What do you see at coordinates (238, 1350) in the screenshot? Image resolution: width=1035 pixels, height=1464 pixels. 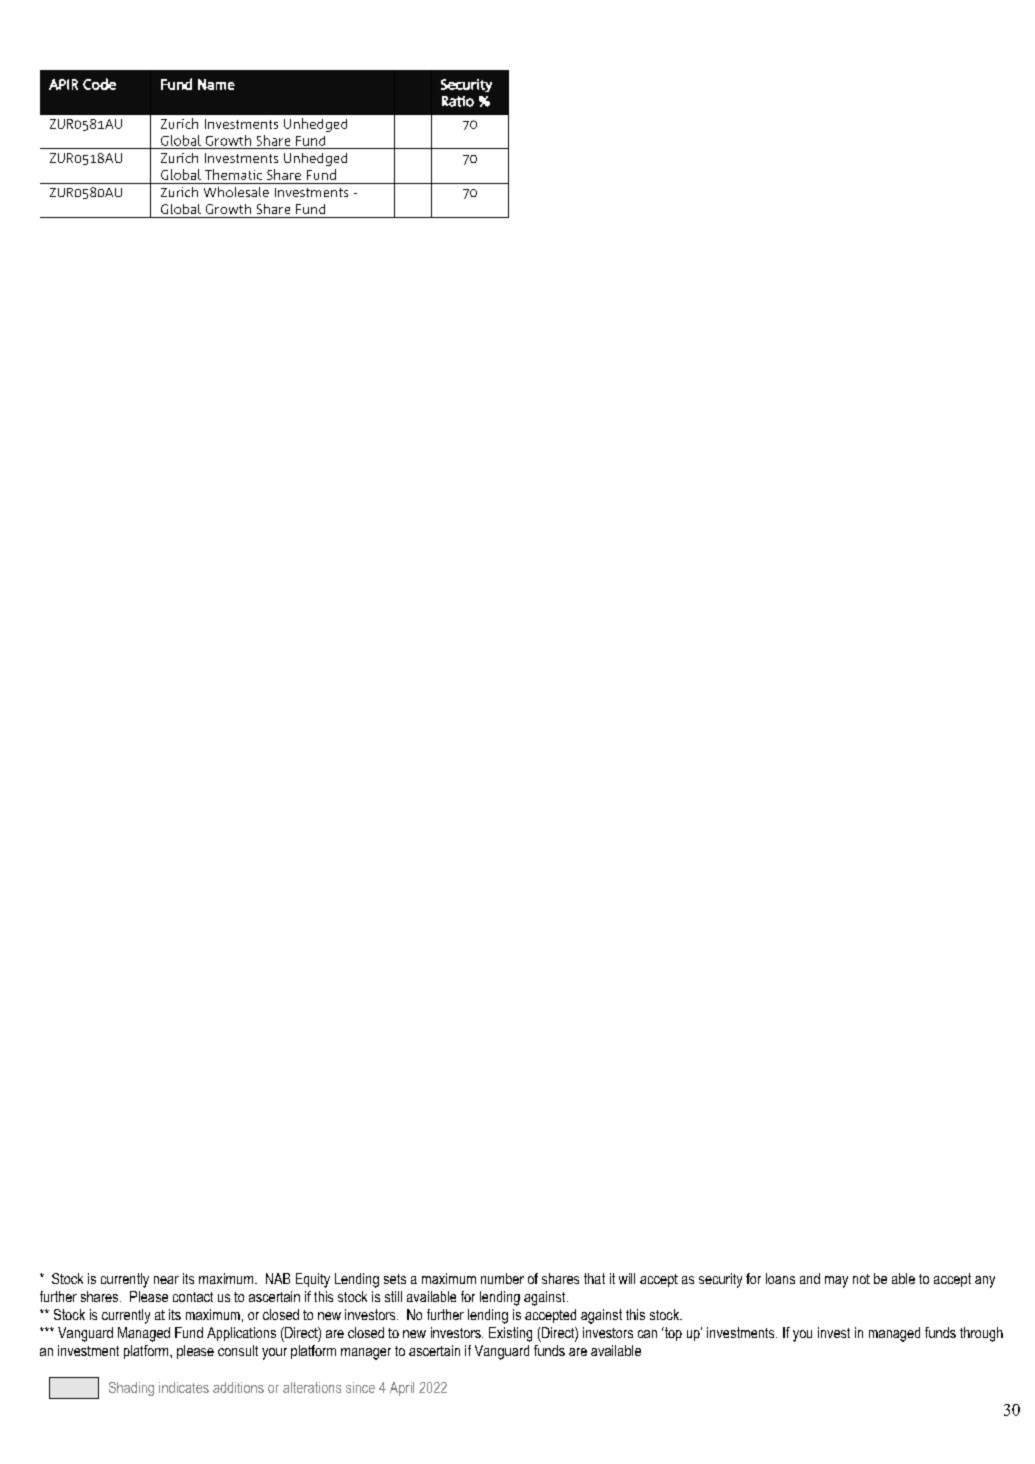 I see `consult` at bounding box center [238, 1350].
